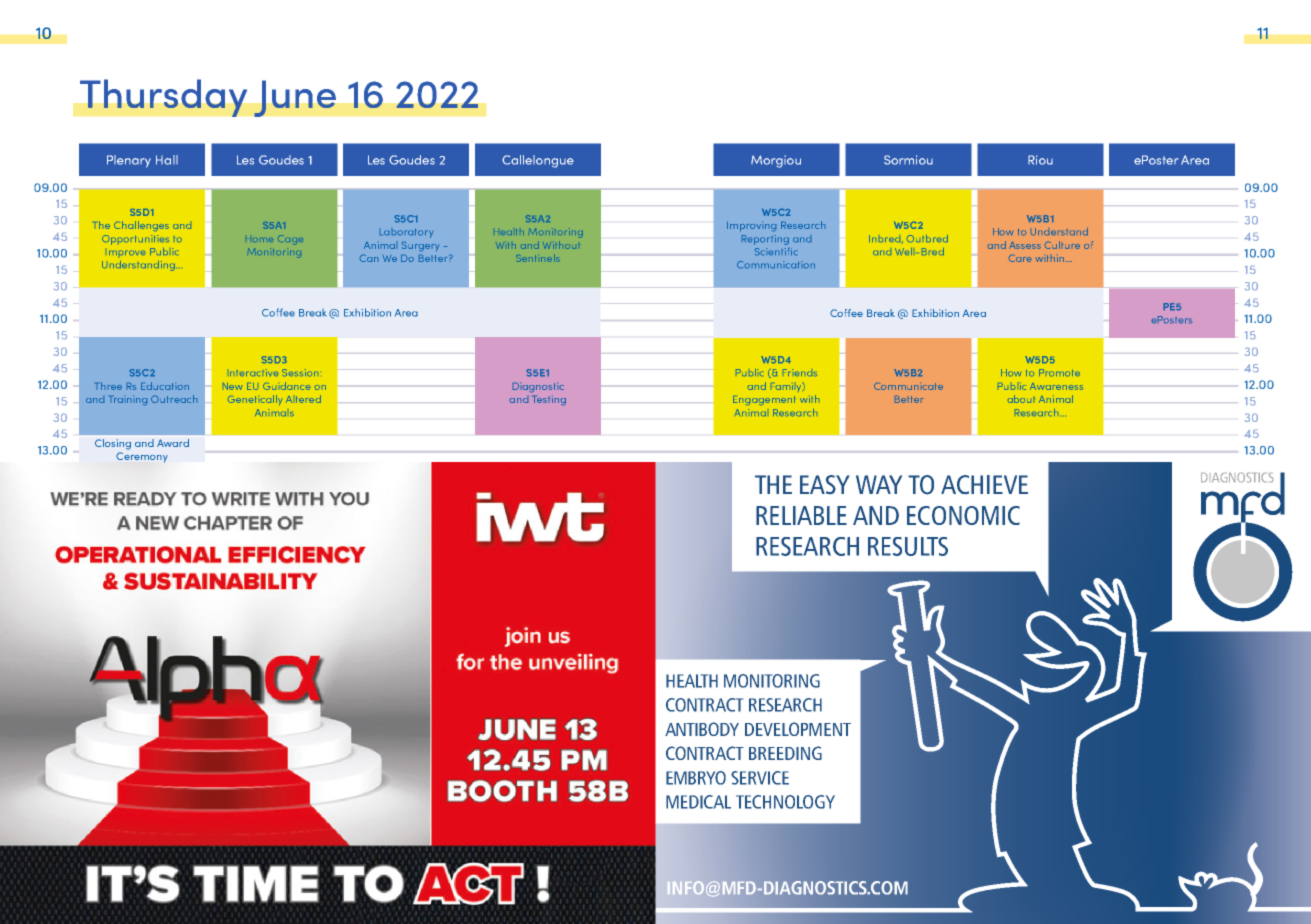 The width and height of the screenshot is (1311, 924). What do you see at coordinates (295, 98) in the screenshot?
I see `June` at bounding box center [295, 98].
